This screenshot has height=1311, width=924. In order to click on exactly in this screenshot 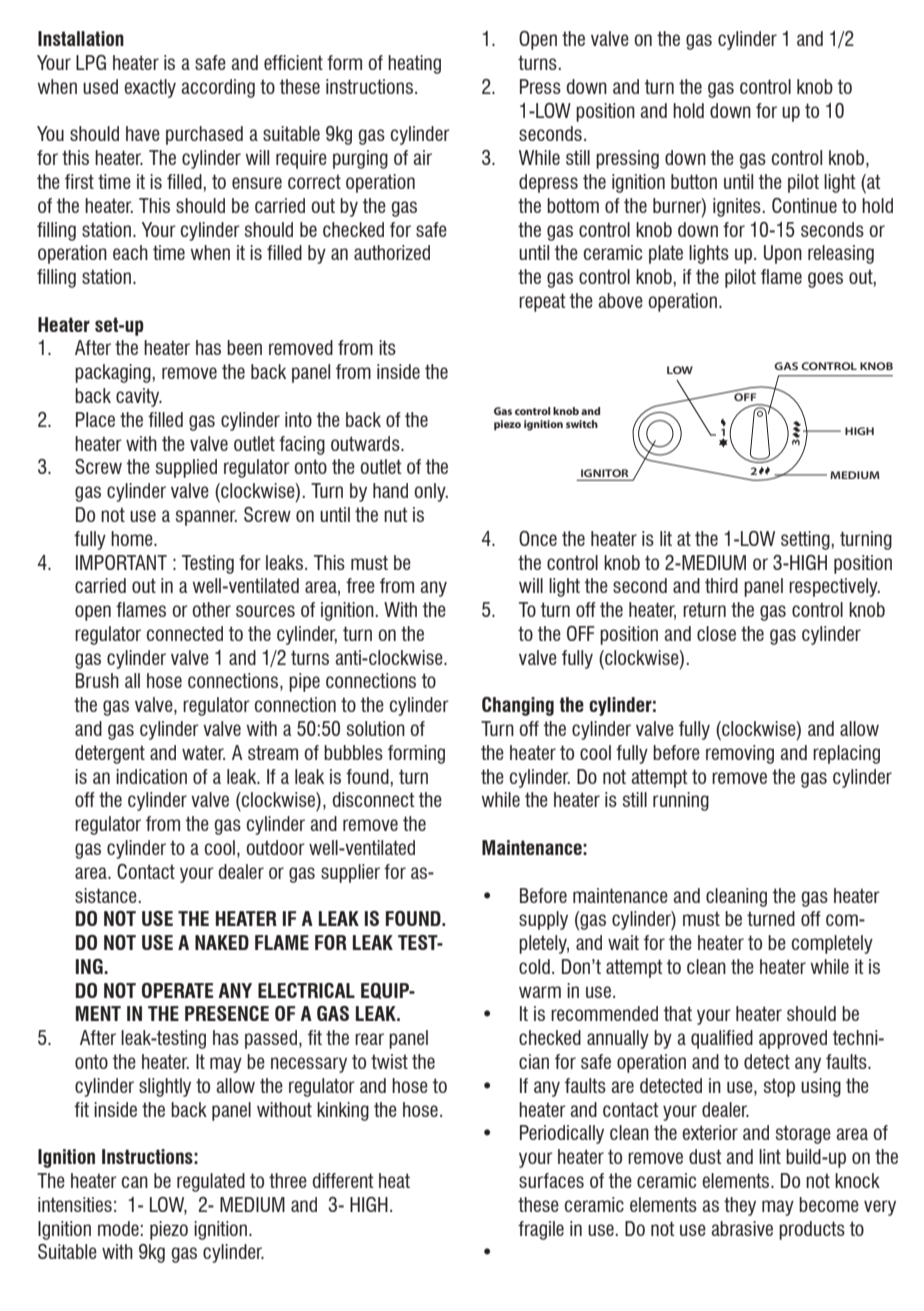, I will do `click(150, 88)`.
